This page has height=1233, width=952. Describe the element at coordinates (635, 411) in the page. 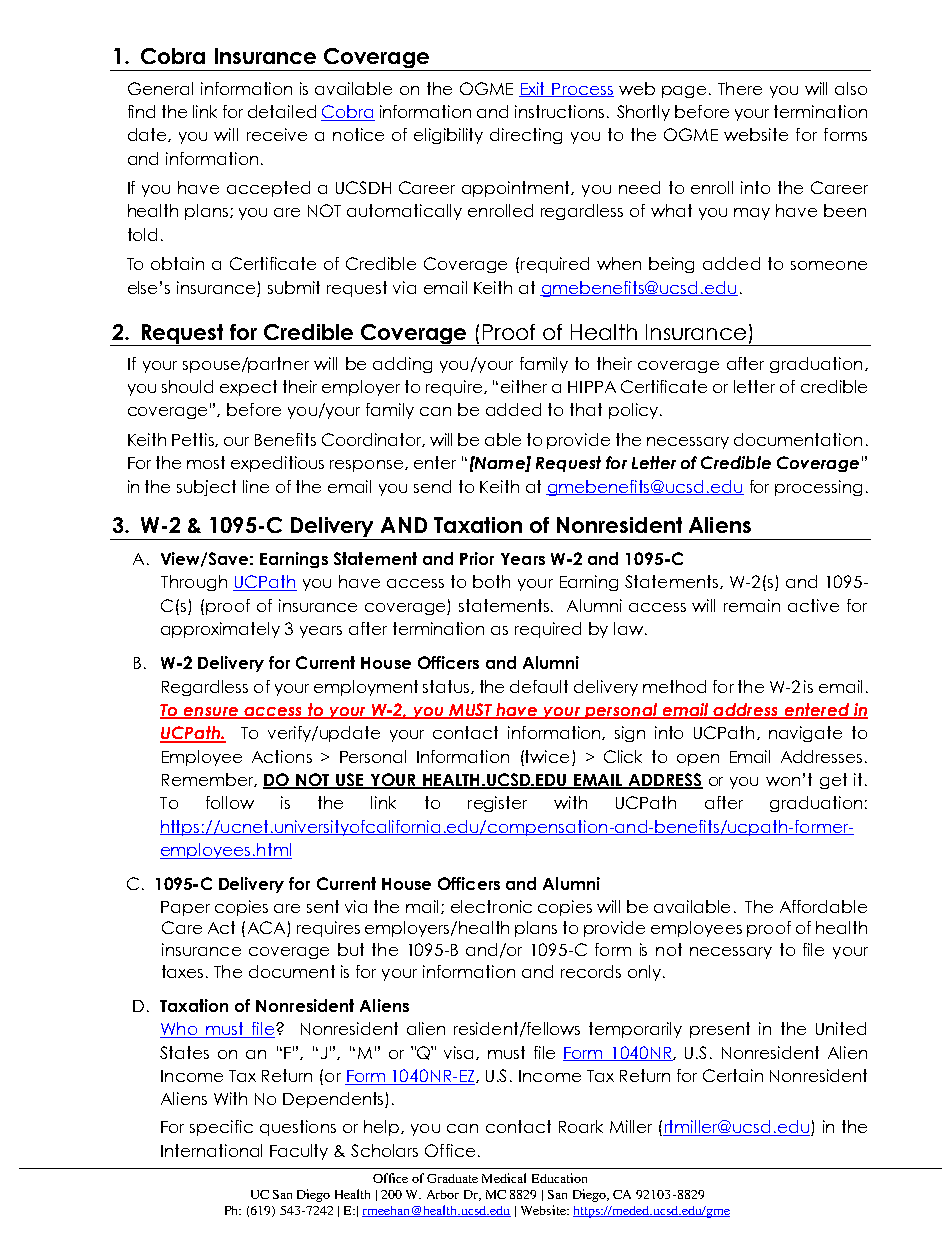

I see `policy` at that location.
